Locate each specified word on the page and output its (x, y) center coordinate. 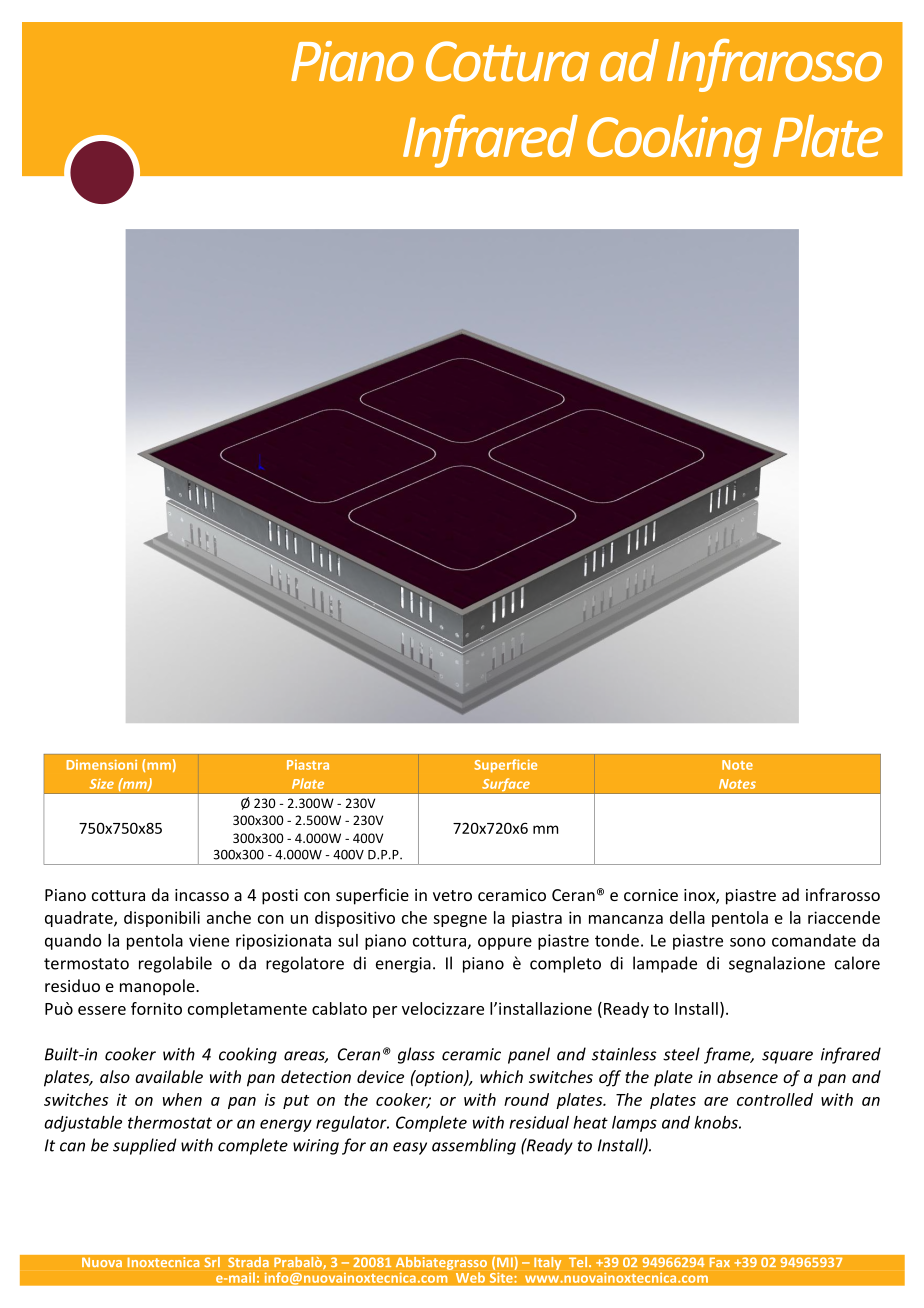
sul (348, 940)
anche (229, 917)
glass (416, 1055)
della (687, 917)
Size (102, 784)
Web (470, 1277)
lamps (634, 1124)
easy (410, 1148)
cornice (651, 895)
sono (748, 942)
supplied (145, 1146)
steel (681, 1054)
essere (102, 1010)
